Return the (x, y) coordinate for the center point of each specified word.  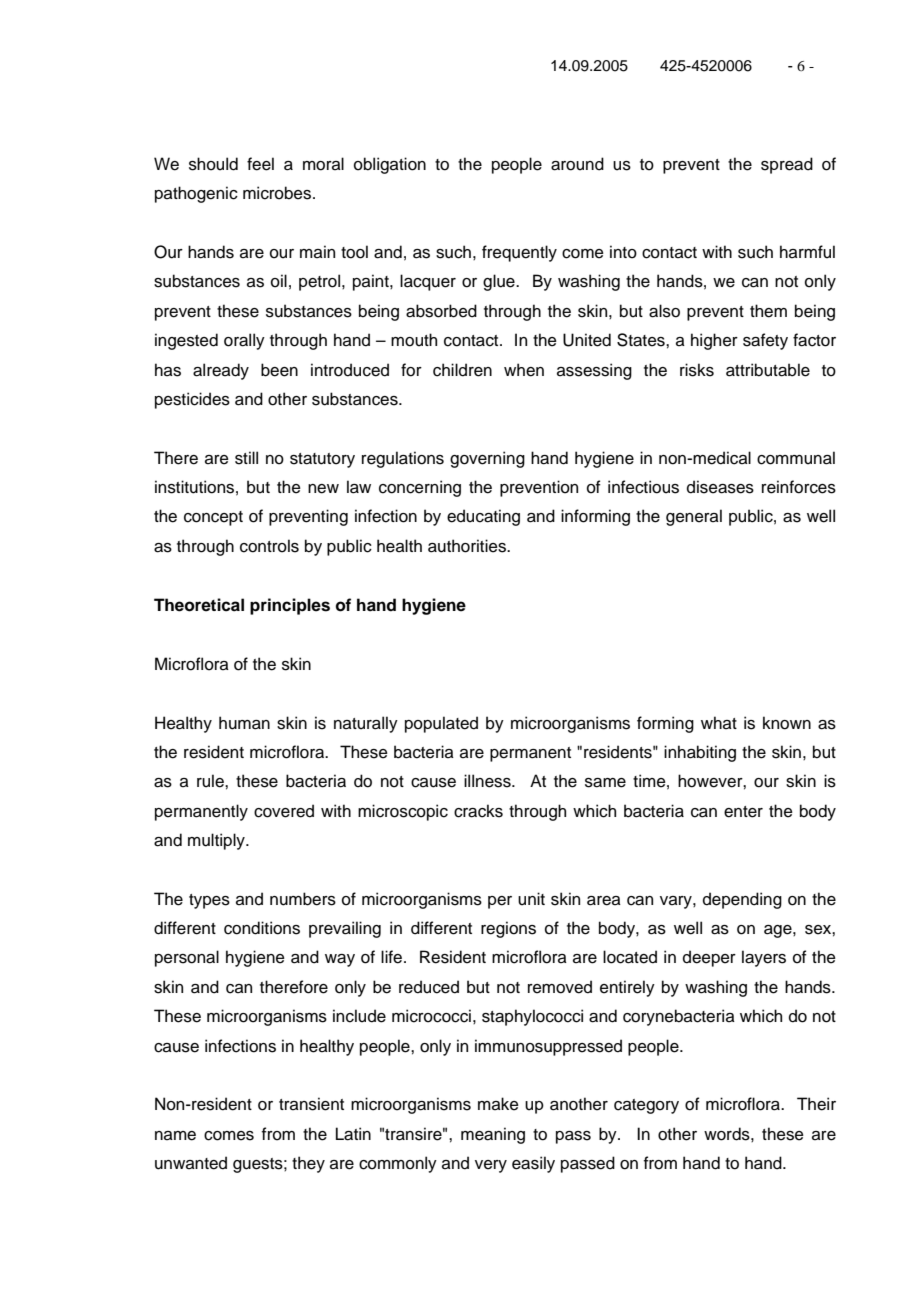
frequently (519, 253)
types (209, 901)
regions (508, 929)
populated (441, 724)
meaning (493, 1135)
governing (487, 459)
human (244, 723)
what (719, 723)
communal (796, 458)
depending (742, 900)
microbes (278, 193)
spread (787, 165)
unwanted (191, 1163)
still (246, 458)
